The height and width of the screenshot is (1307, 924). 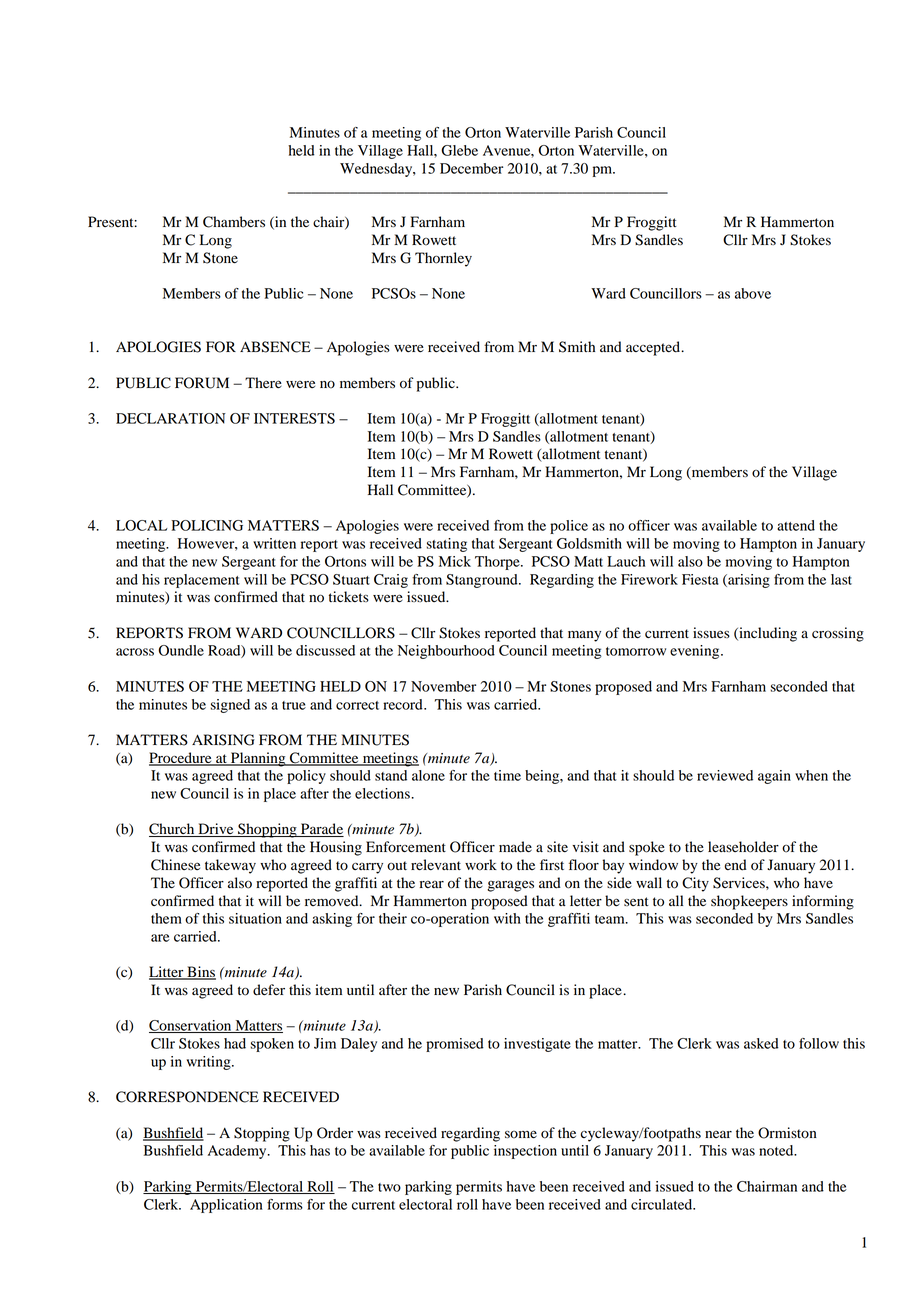 I want to click on Chambers, so click(x=234, y=222).
